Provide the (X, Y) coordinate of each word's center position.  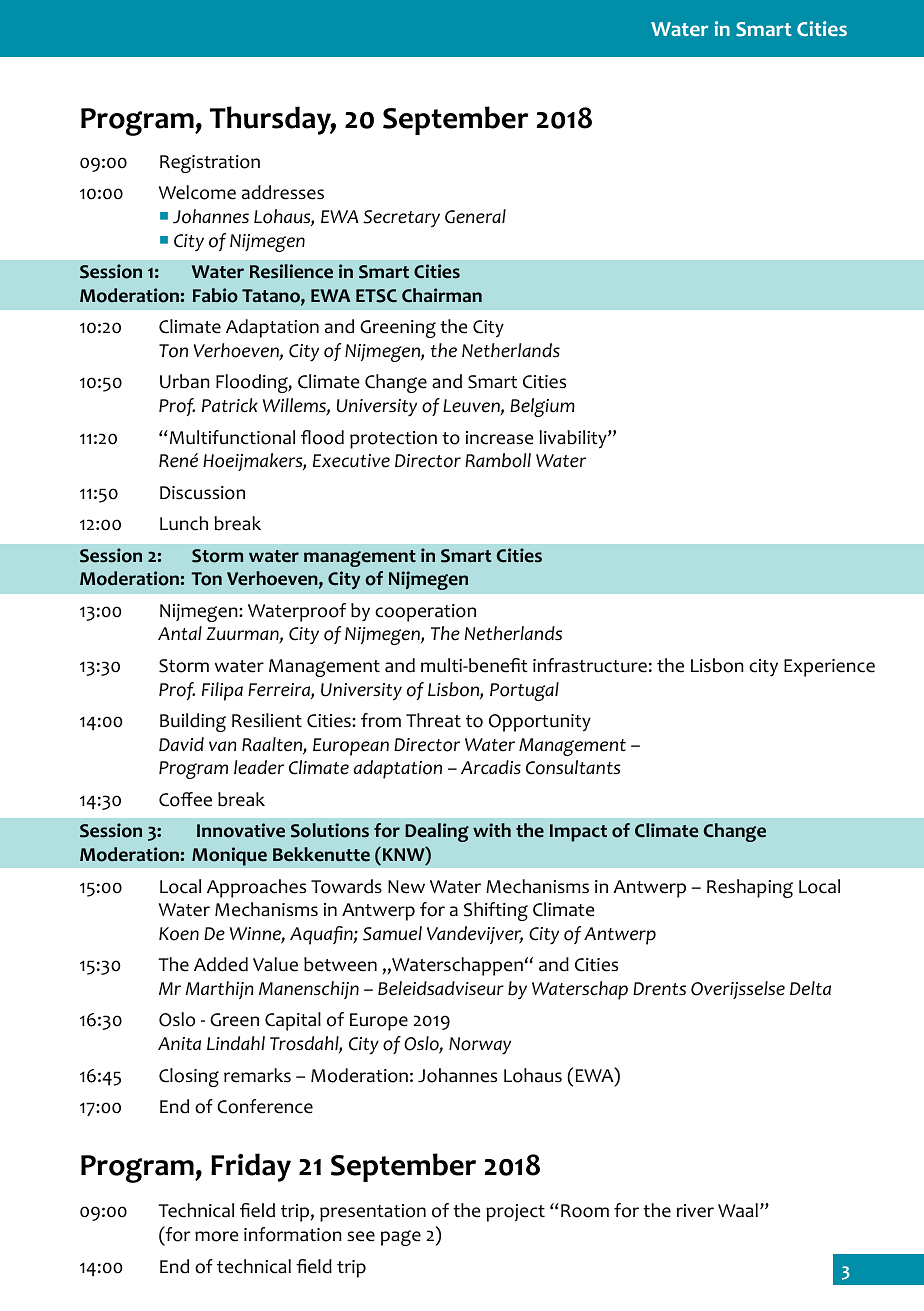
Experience (829, 668)
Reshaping (750, 888)
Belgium (542, 407)
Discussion (202, 493)
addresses (283, 192)
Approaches (256, 888)
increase (500, 438)
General (475, 216)
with (492, 830)
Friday (251, 1167)
